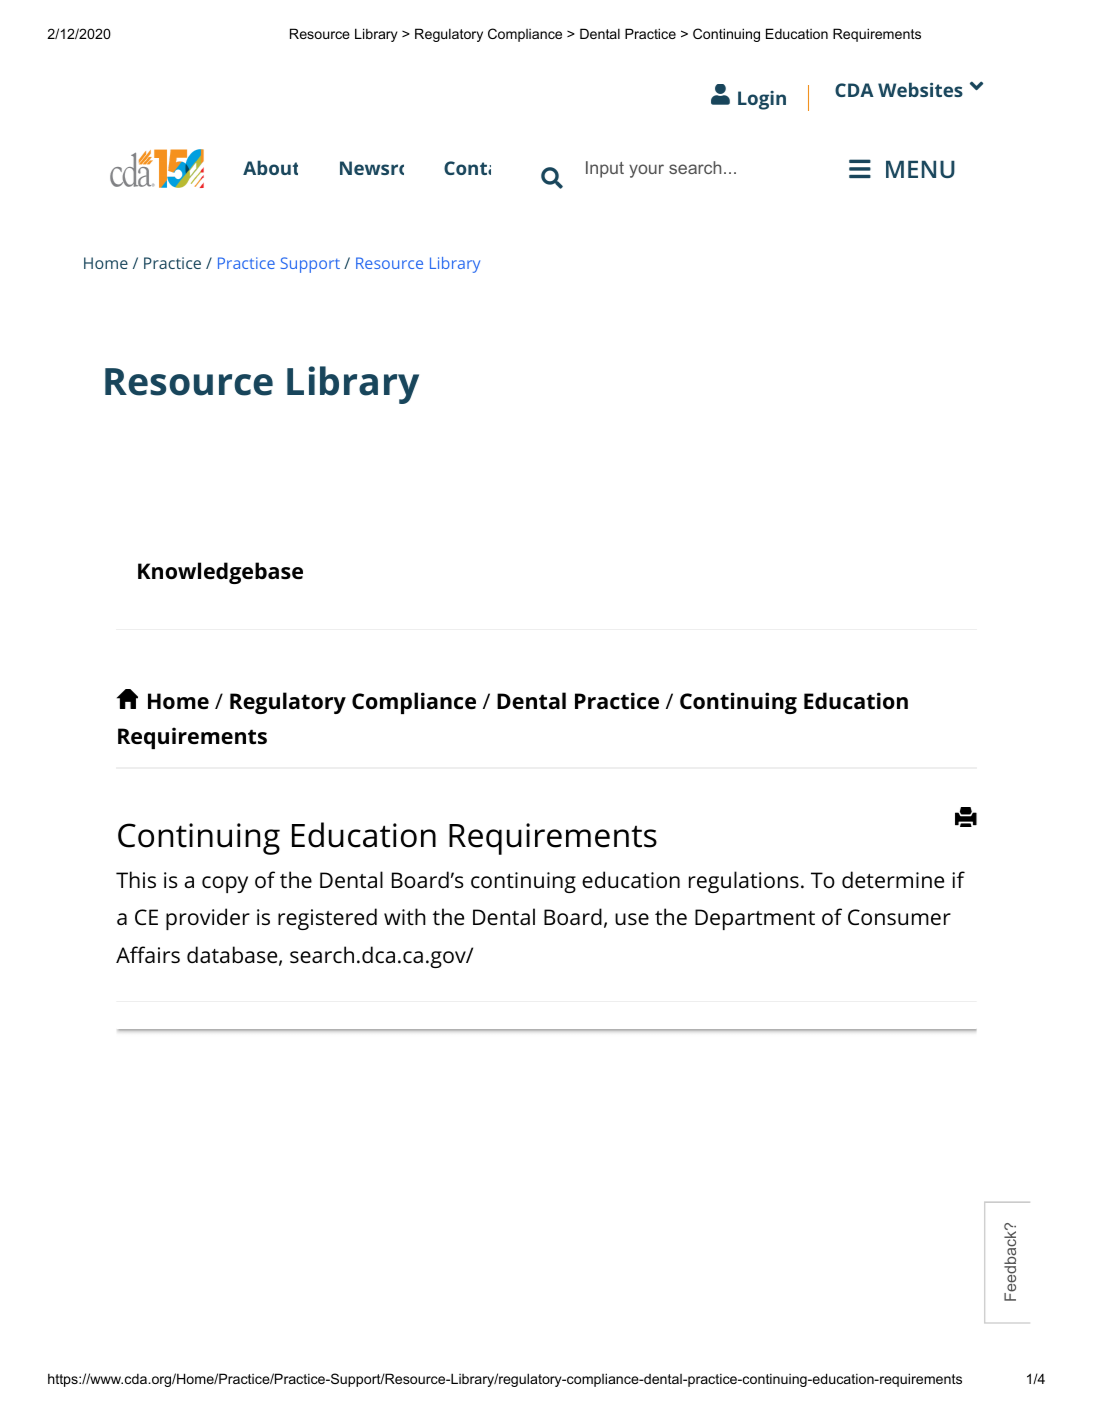  Describe the element at coordinates (899, 917) in the screenshot. I see `Consumer` at that location.
